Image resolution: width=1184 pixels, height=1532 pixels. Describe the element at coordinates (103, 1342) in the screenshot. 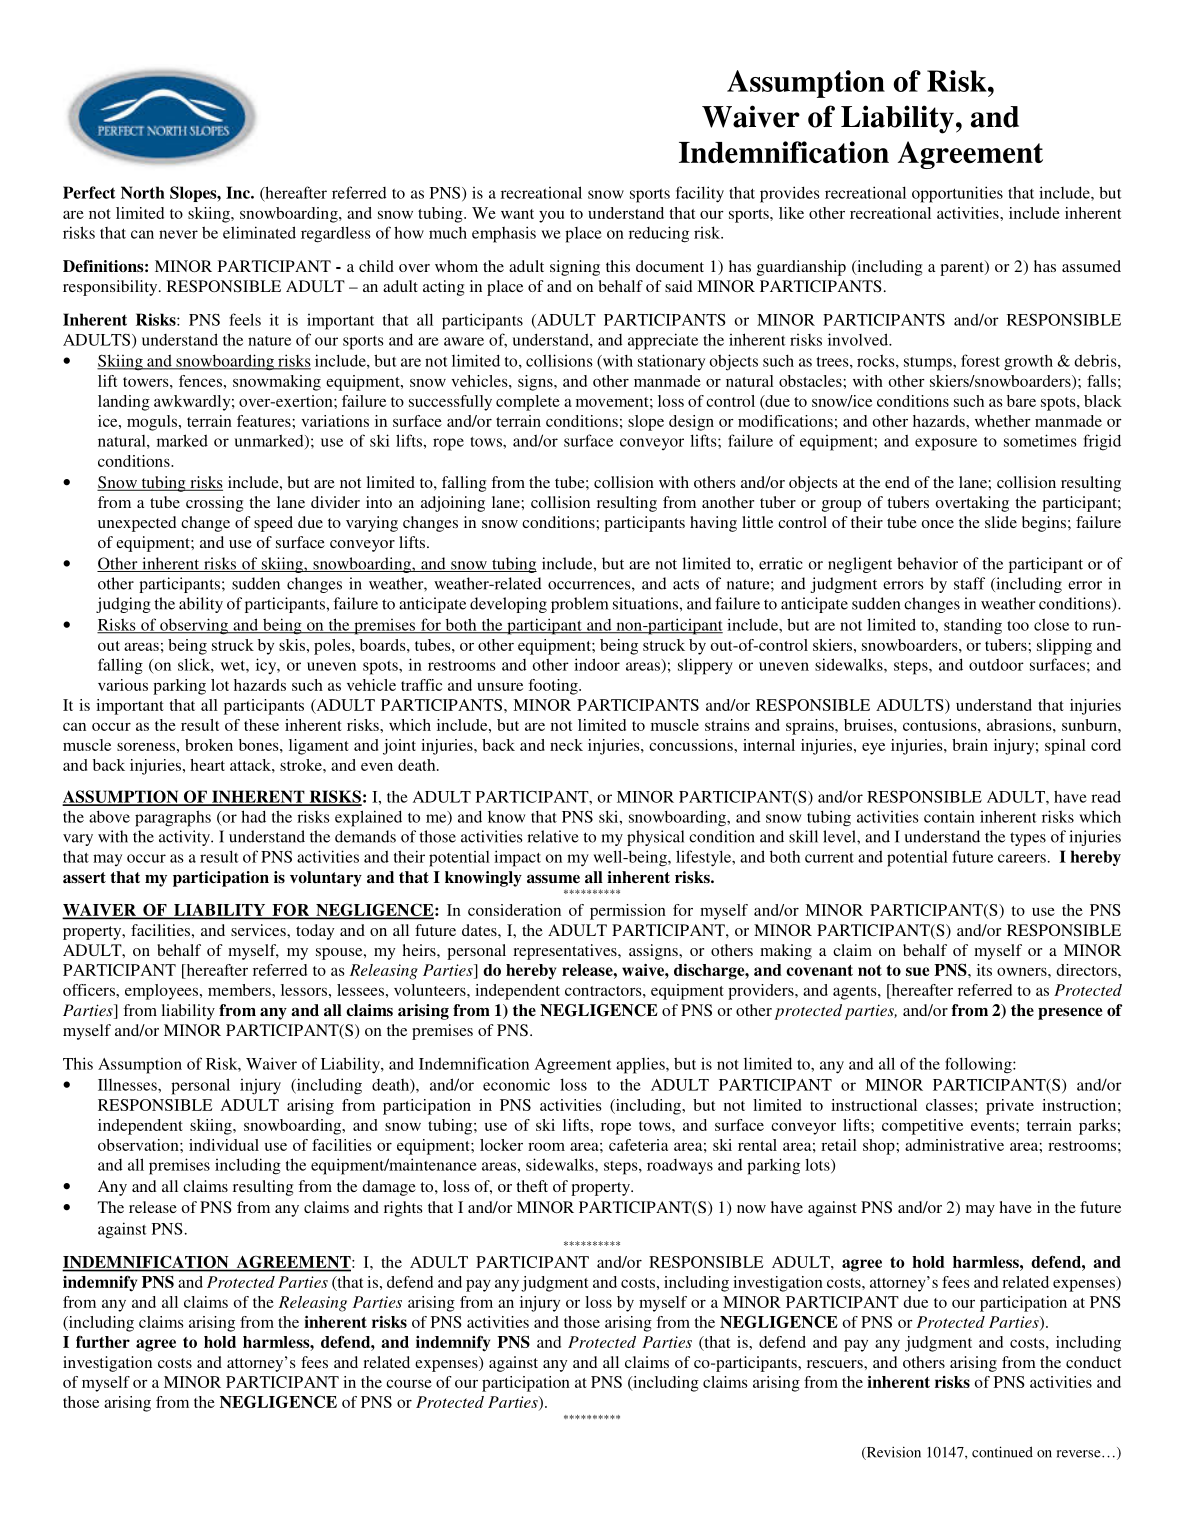

I see `further` at that location.
